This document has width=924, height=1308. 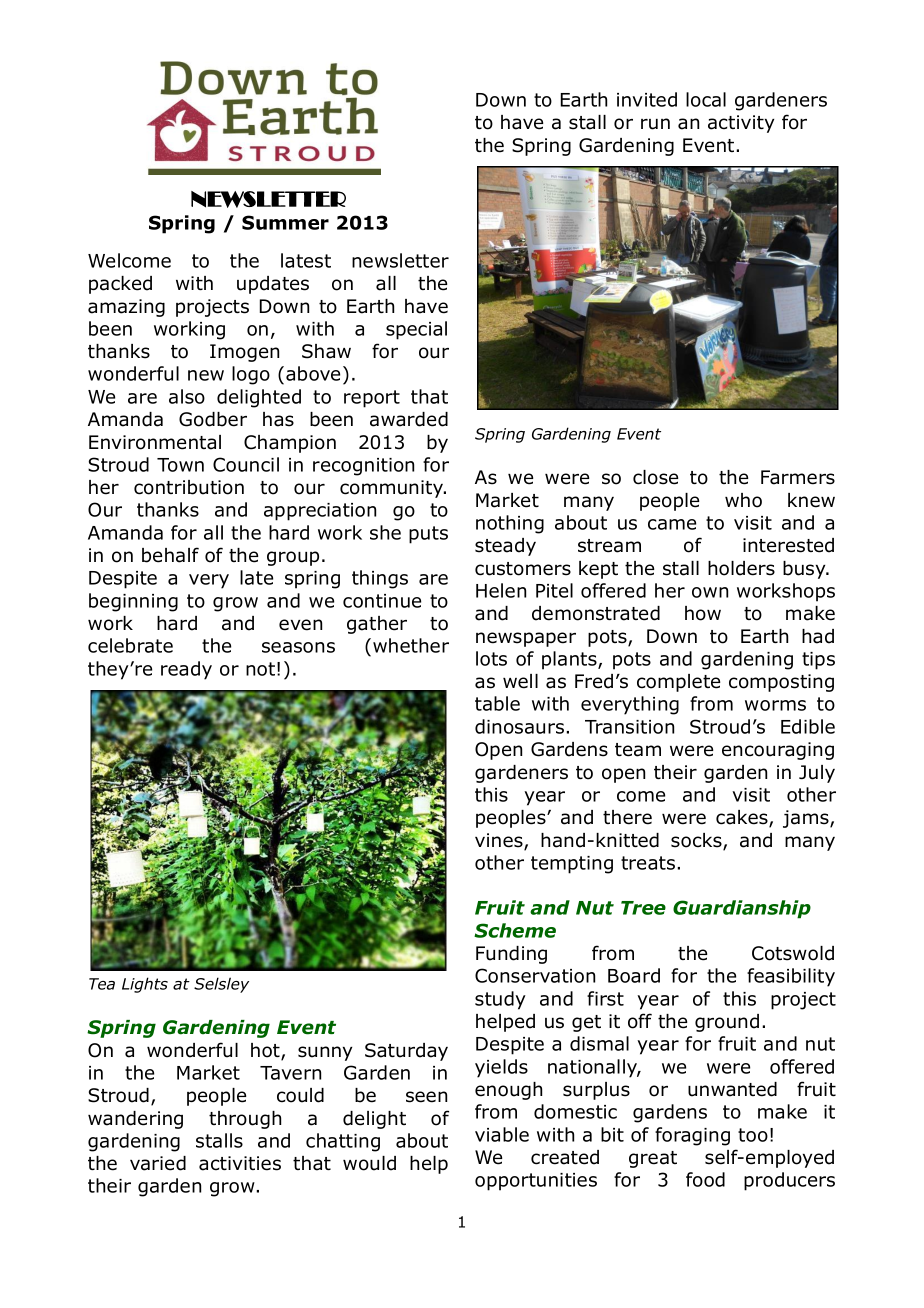 I want to click on ready, so click(x=186, y=670).
